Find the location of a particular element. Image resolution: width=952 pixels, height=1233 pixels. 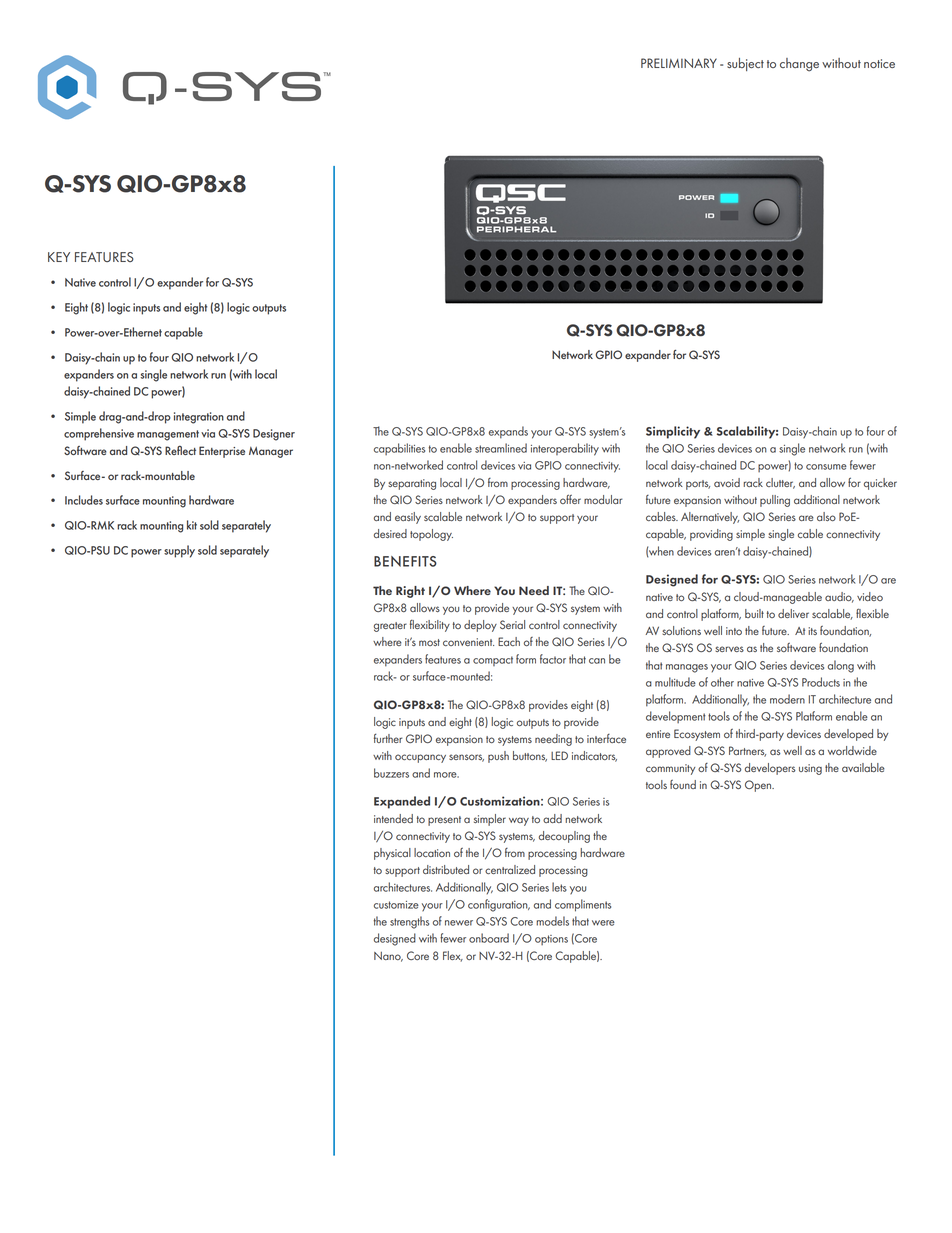

serves is located at coordinates (729, 649).
